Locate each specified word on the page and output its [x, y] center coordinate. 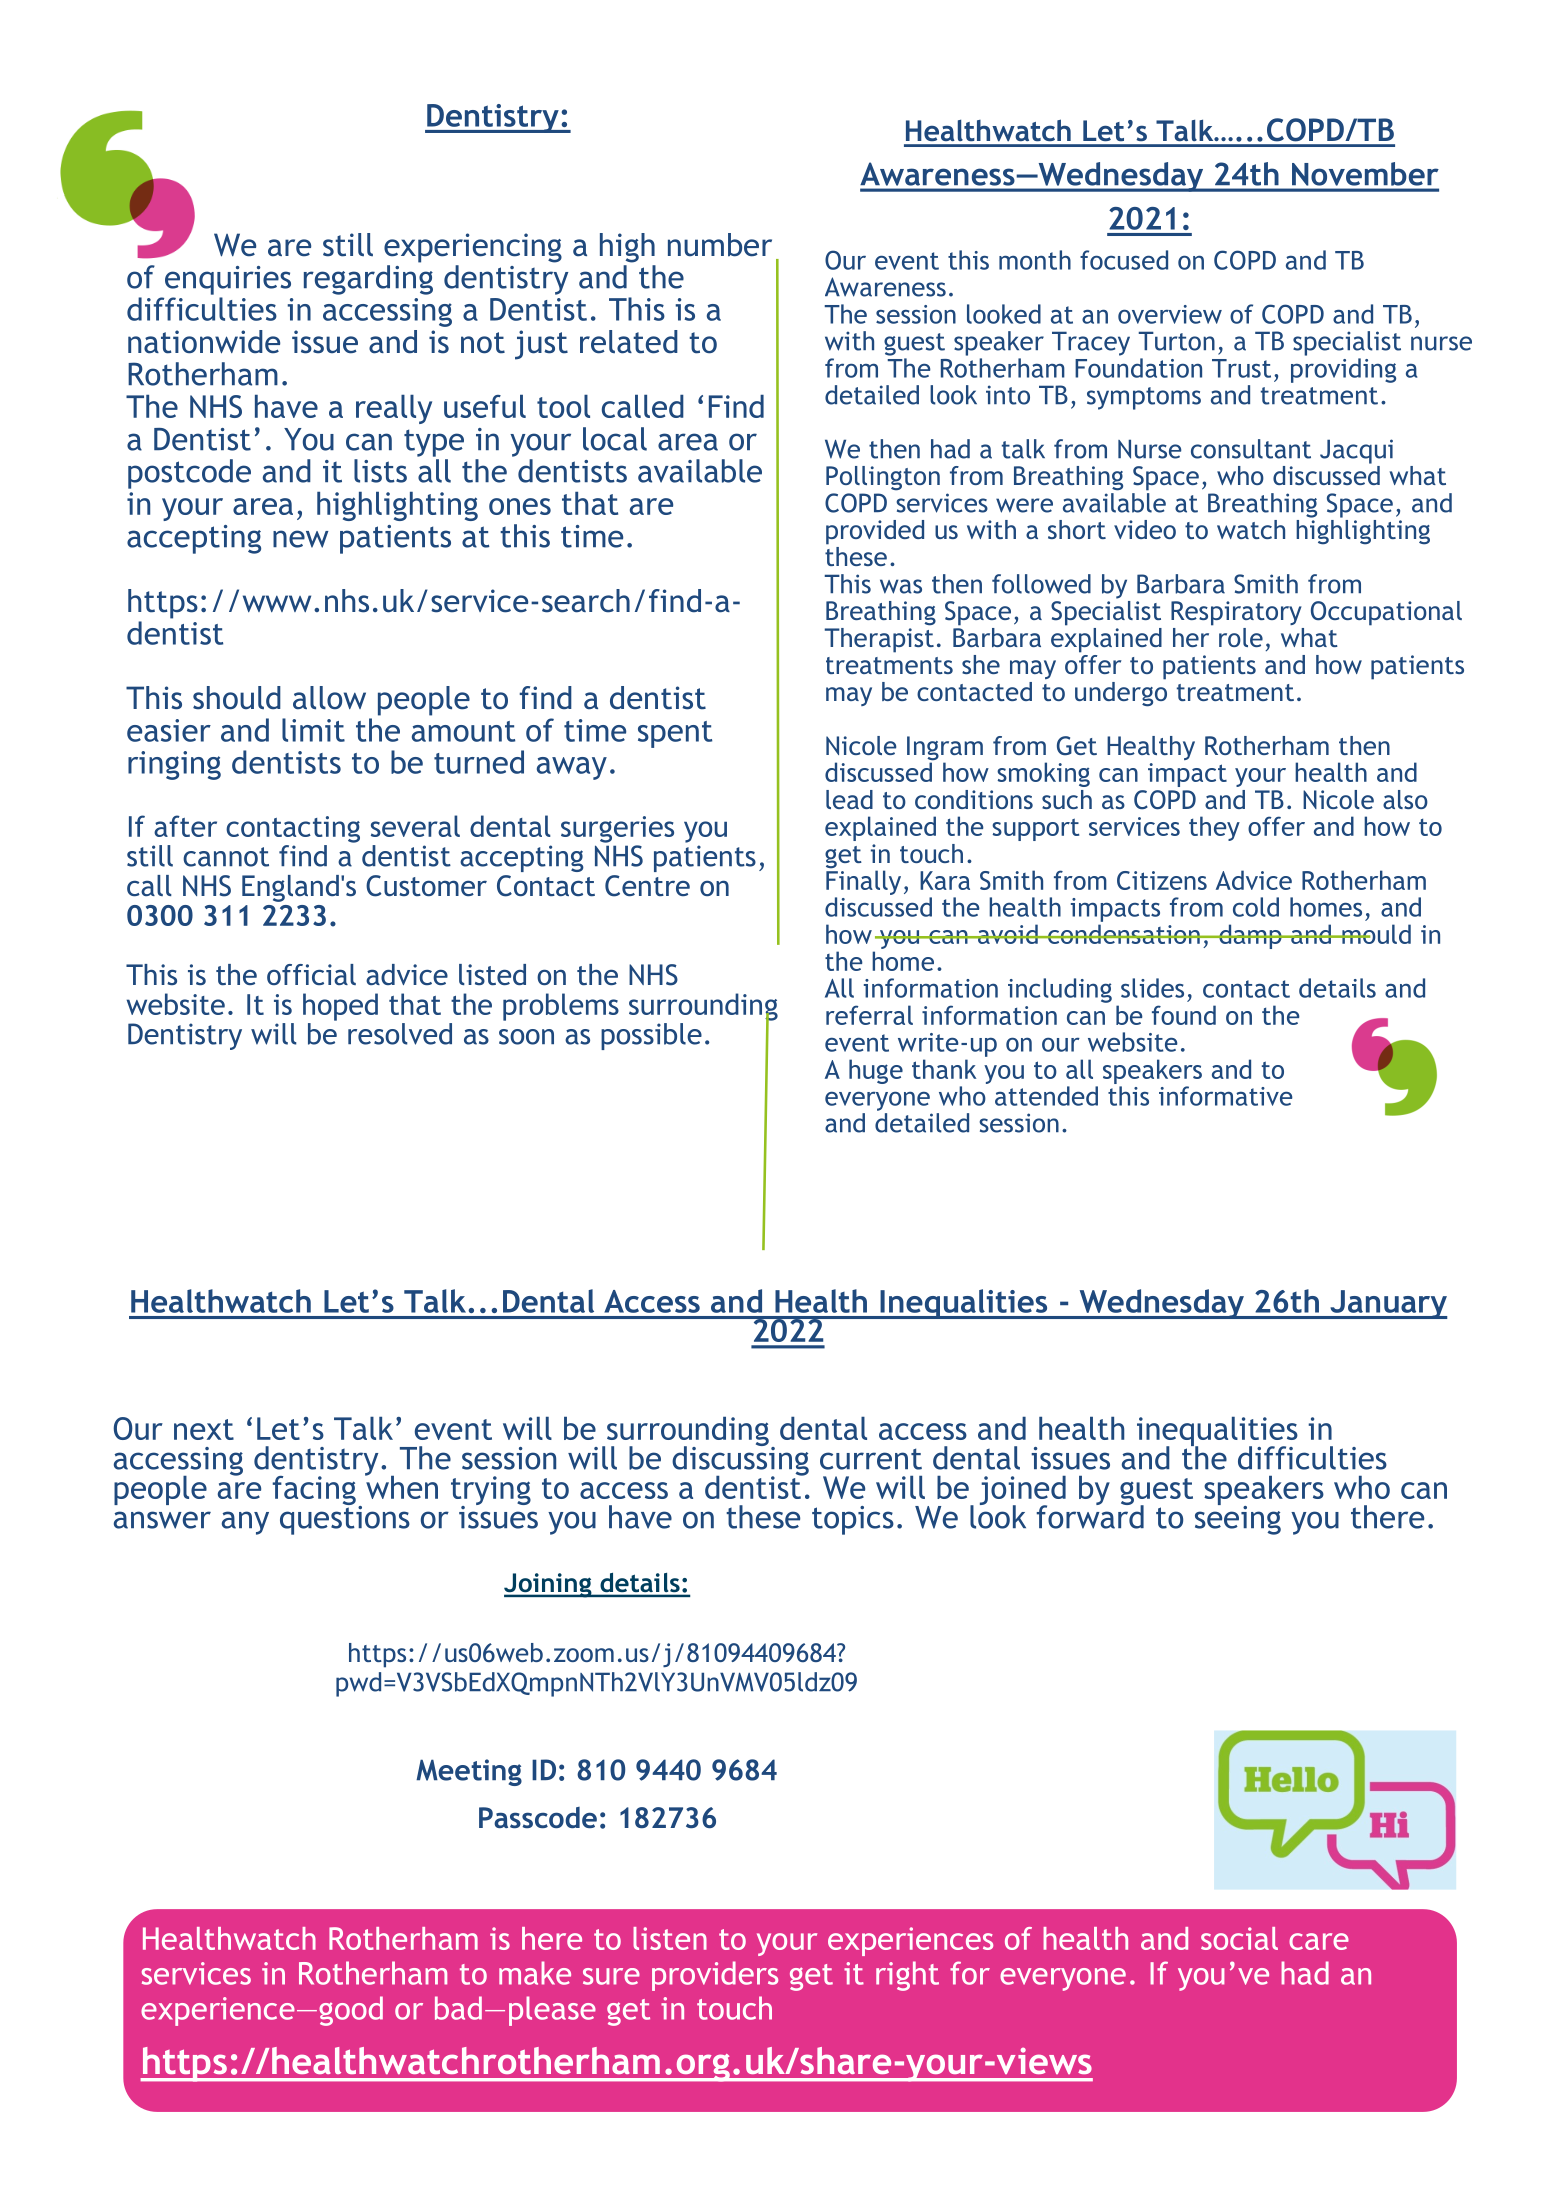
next [204, 1429]
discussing [740, 1460]
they [1214, 828]
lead [849, 799]
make [535, 1973]
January [1388, 1304]
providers [715, 1976]
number [720, 245]
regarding [368, 278]
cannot [226, 857]
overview [1170, 314]
